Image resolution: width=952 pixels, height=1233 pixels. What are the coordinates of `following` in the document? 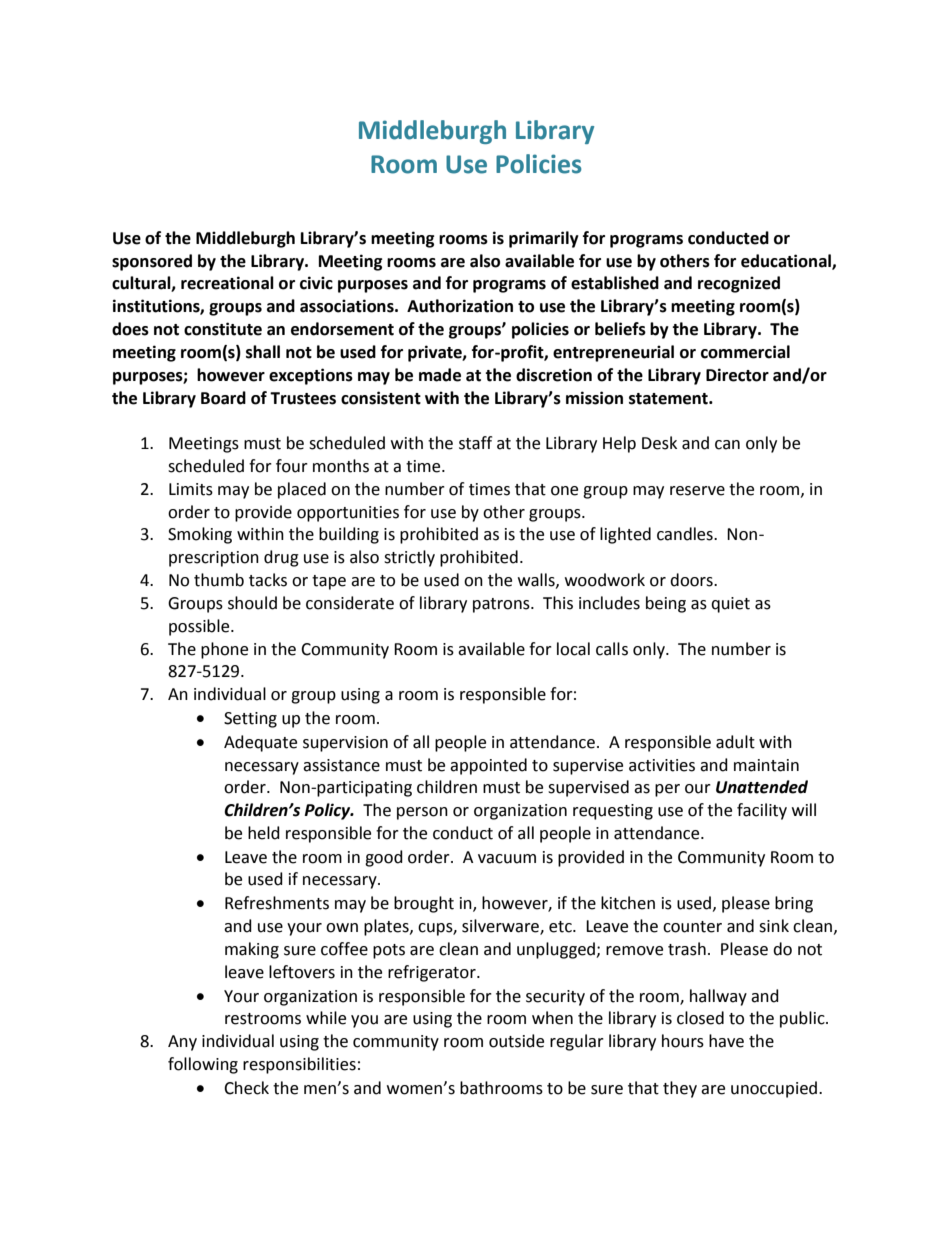 It's located at (203, 1065).
